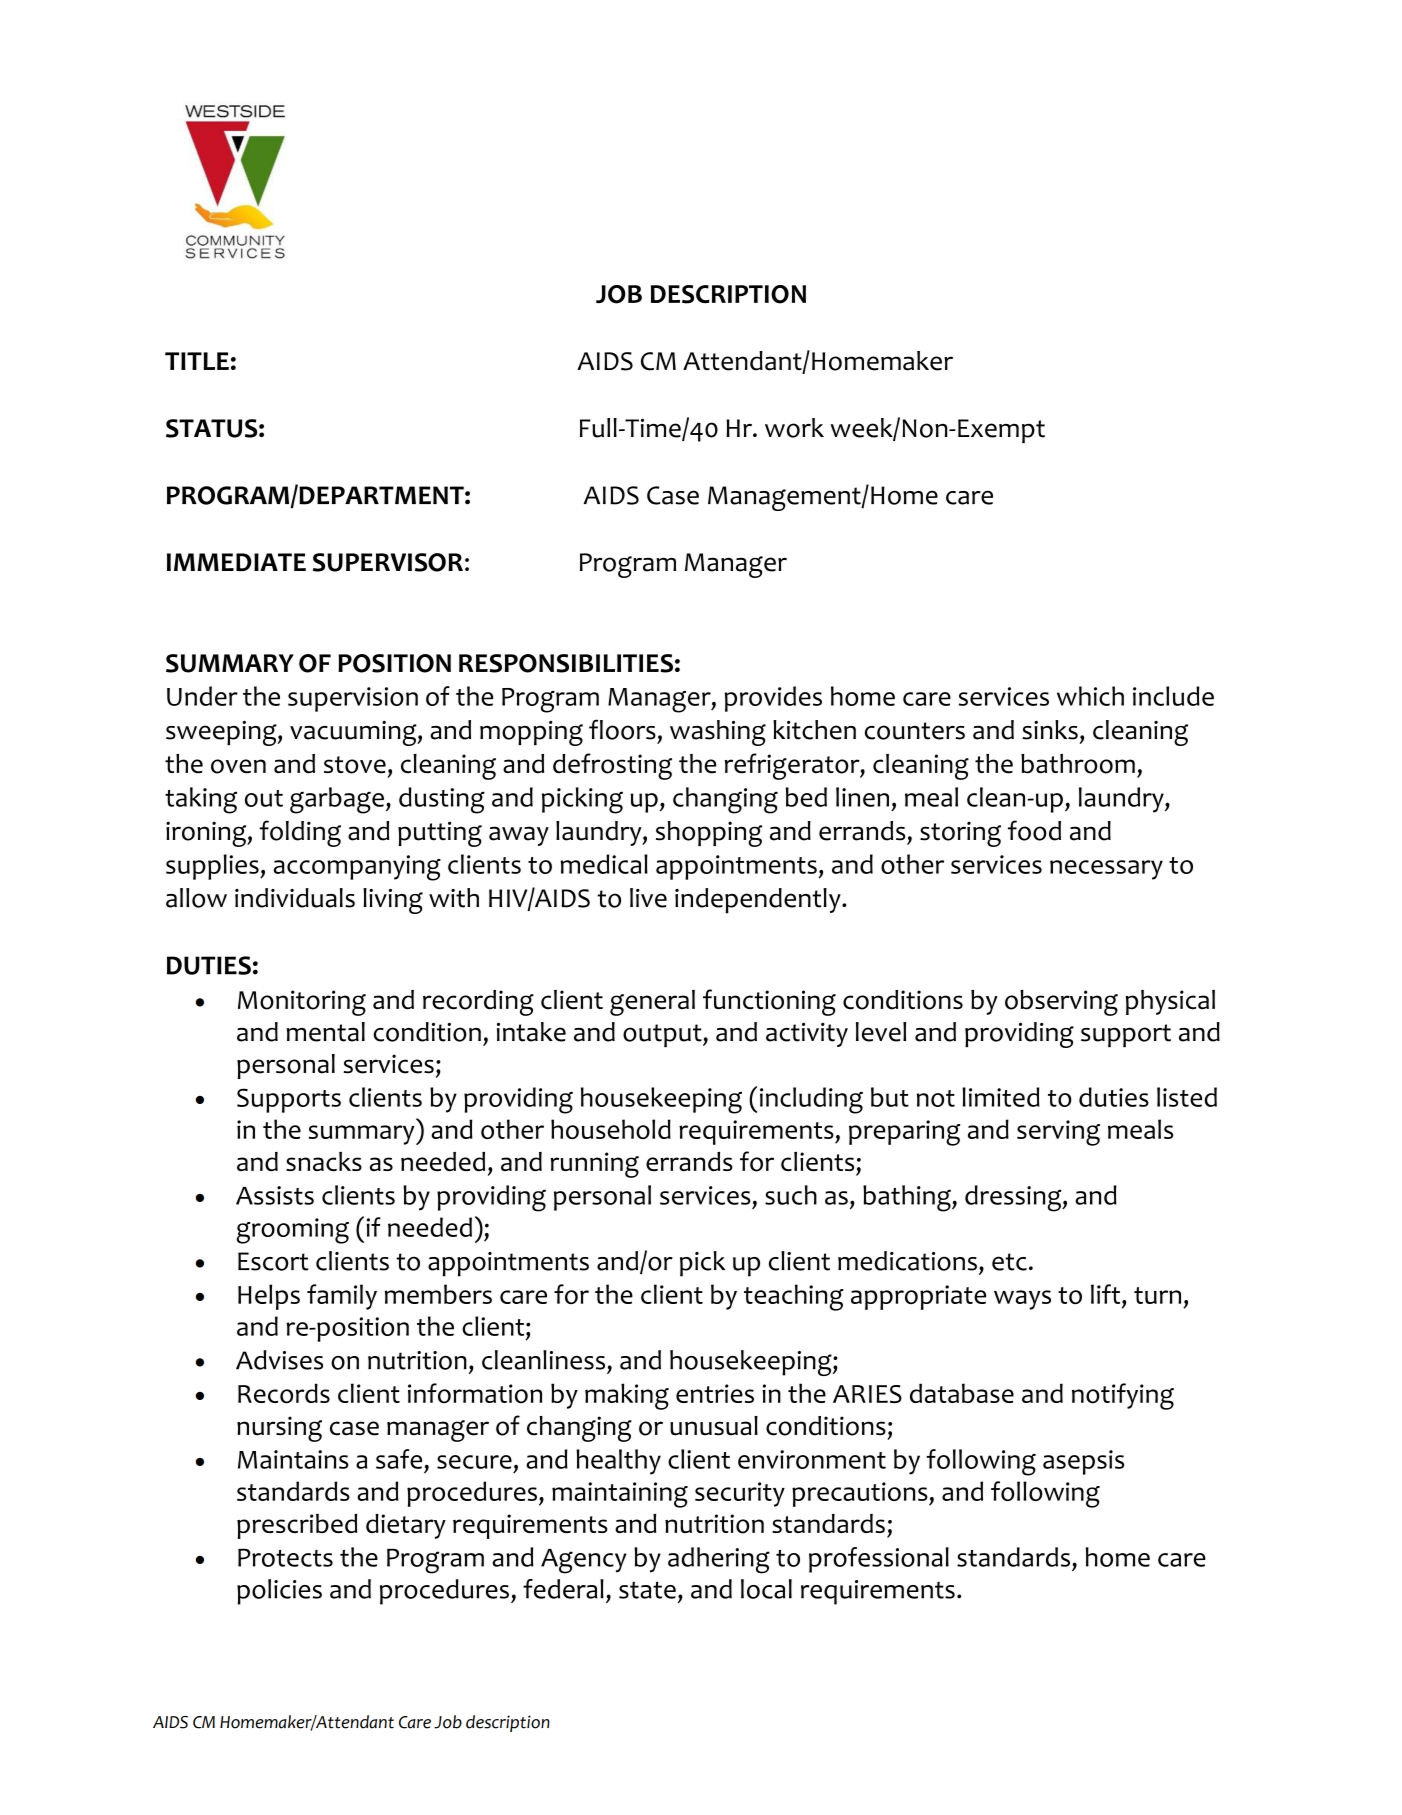 The width and height of the page is (1402, 1815). I want to click on work, so click(794, 428).
